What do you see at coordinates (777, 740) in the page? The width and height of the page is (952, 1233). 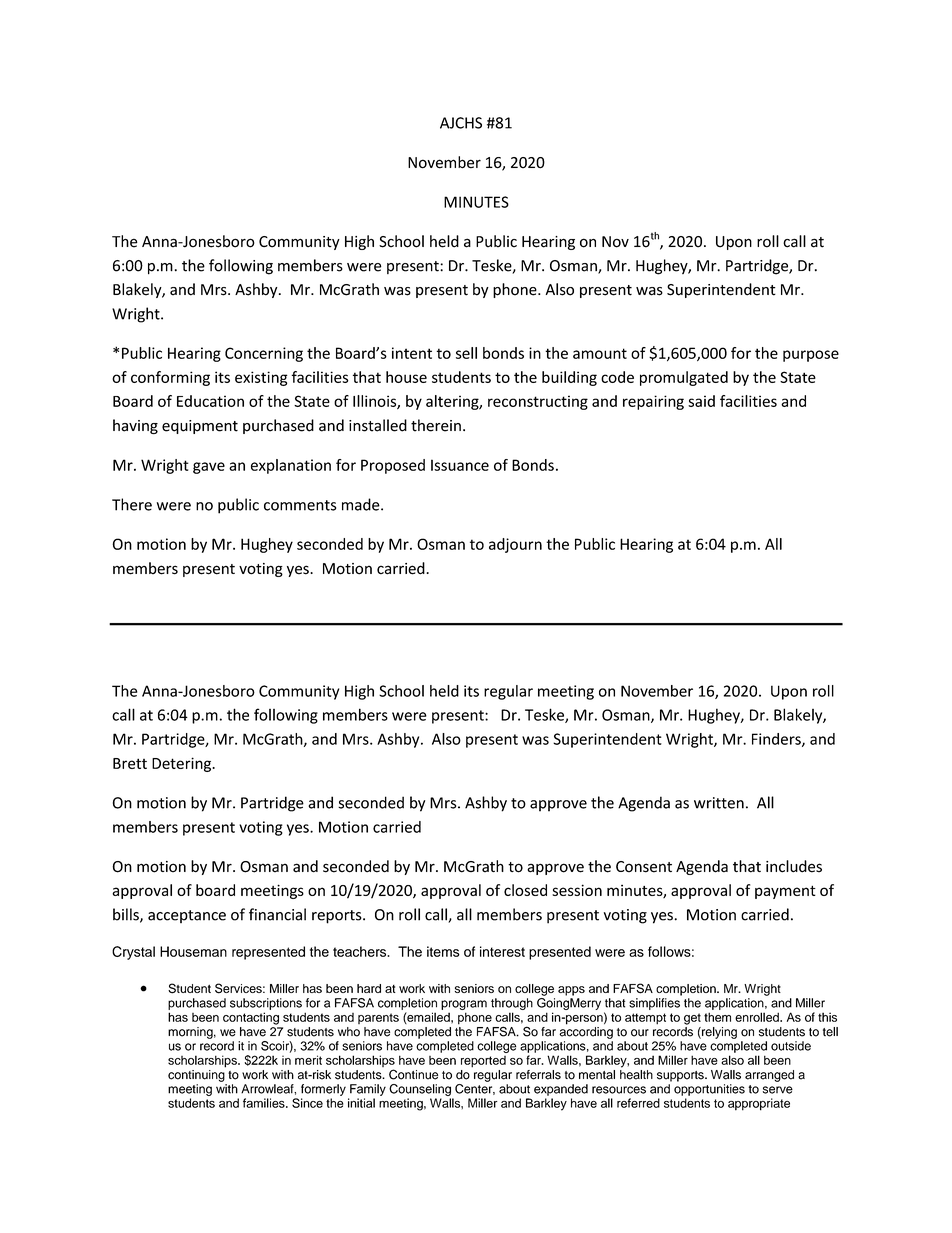 I see `Finders` at bounding box center [777, 740].
